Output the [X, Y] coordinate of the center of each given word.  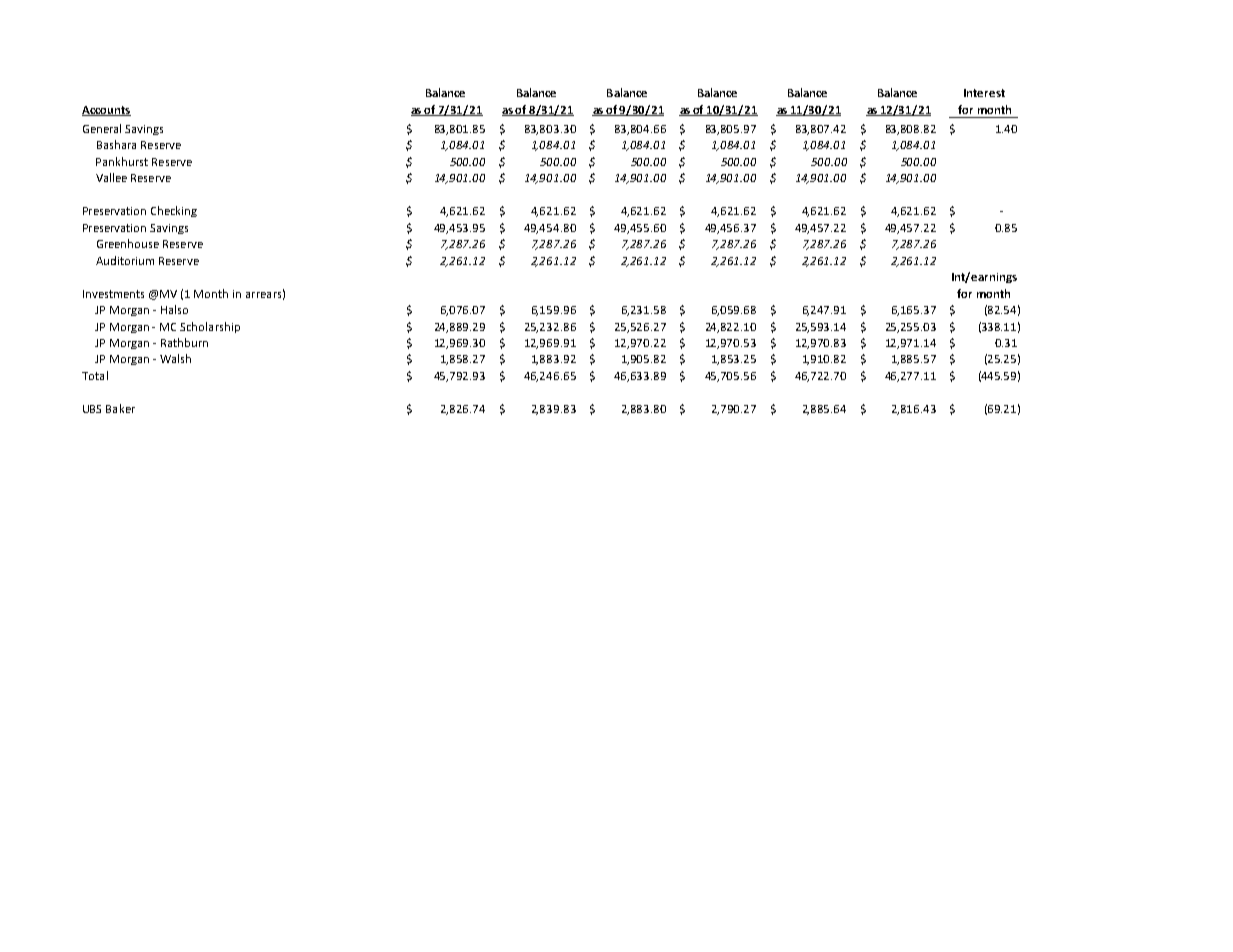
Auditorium [125, 260]
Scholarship [210, 327]
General [102, 128]
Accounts [106, 111]
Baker [120, 408]
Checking [174, 211]
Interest [984, 93]
